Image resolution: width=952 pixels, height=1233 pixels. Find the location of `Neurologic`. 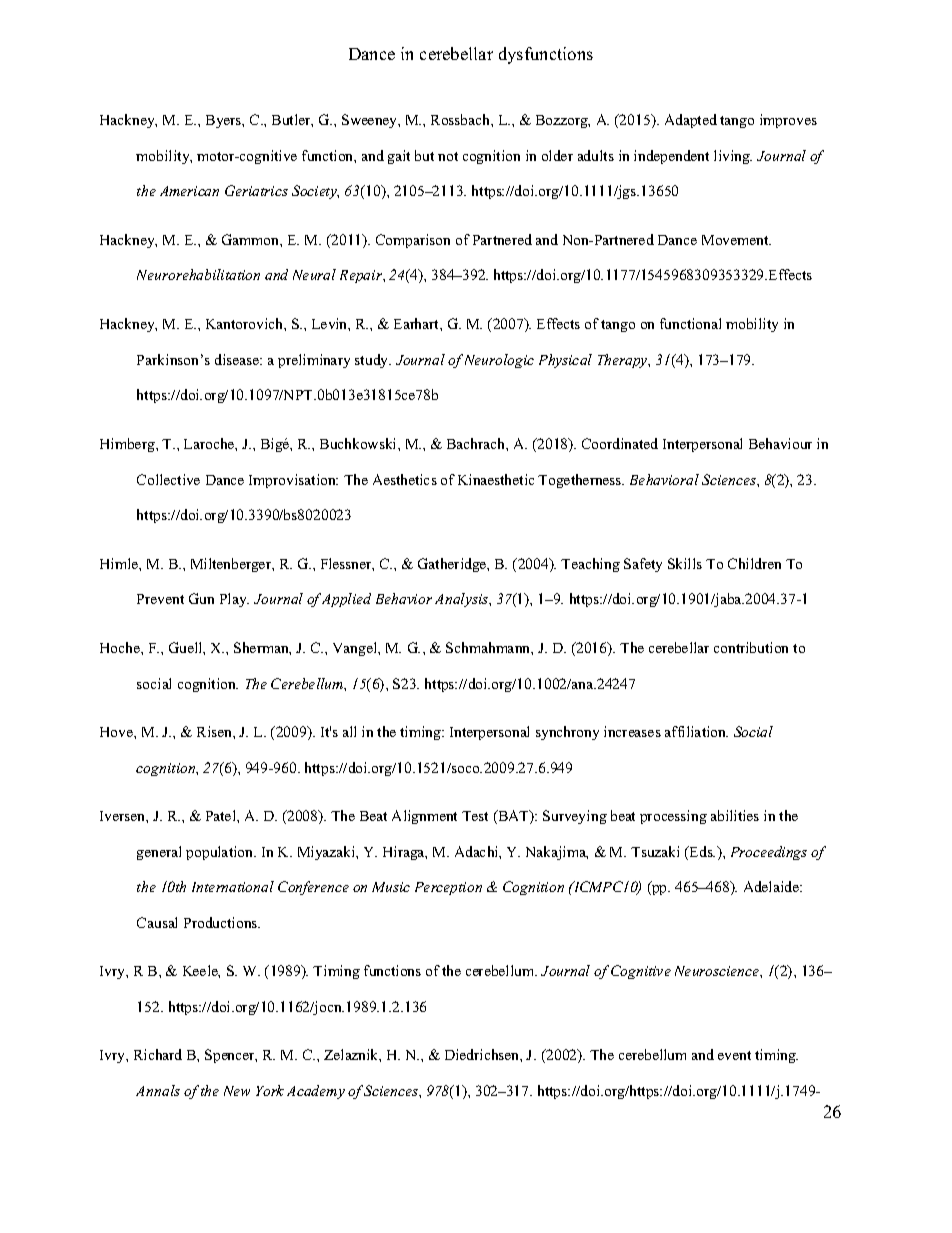

Neurologic is located at coordinates (499, 361).
